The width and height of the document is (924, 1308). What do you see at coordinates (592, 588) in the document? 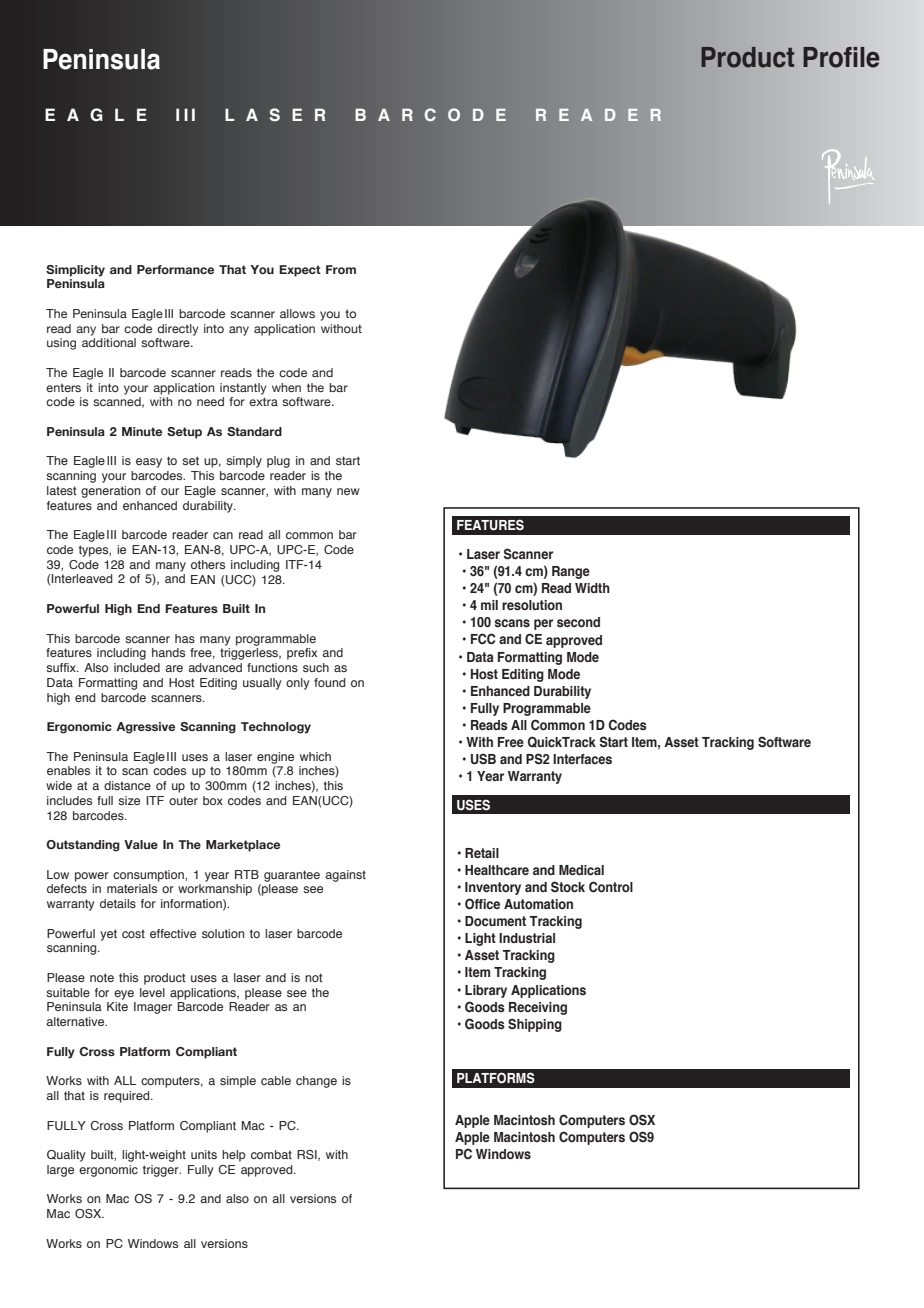
I see `Width` at bounding box center [592, 588].
